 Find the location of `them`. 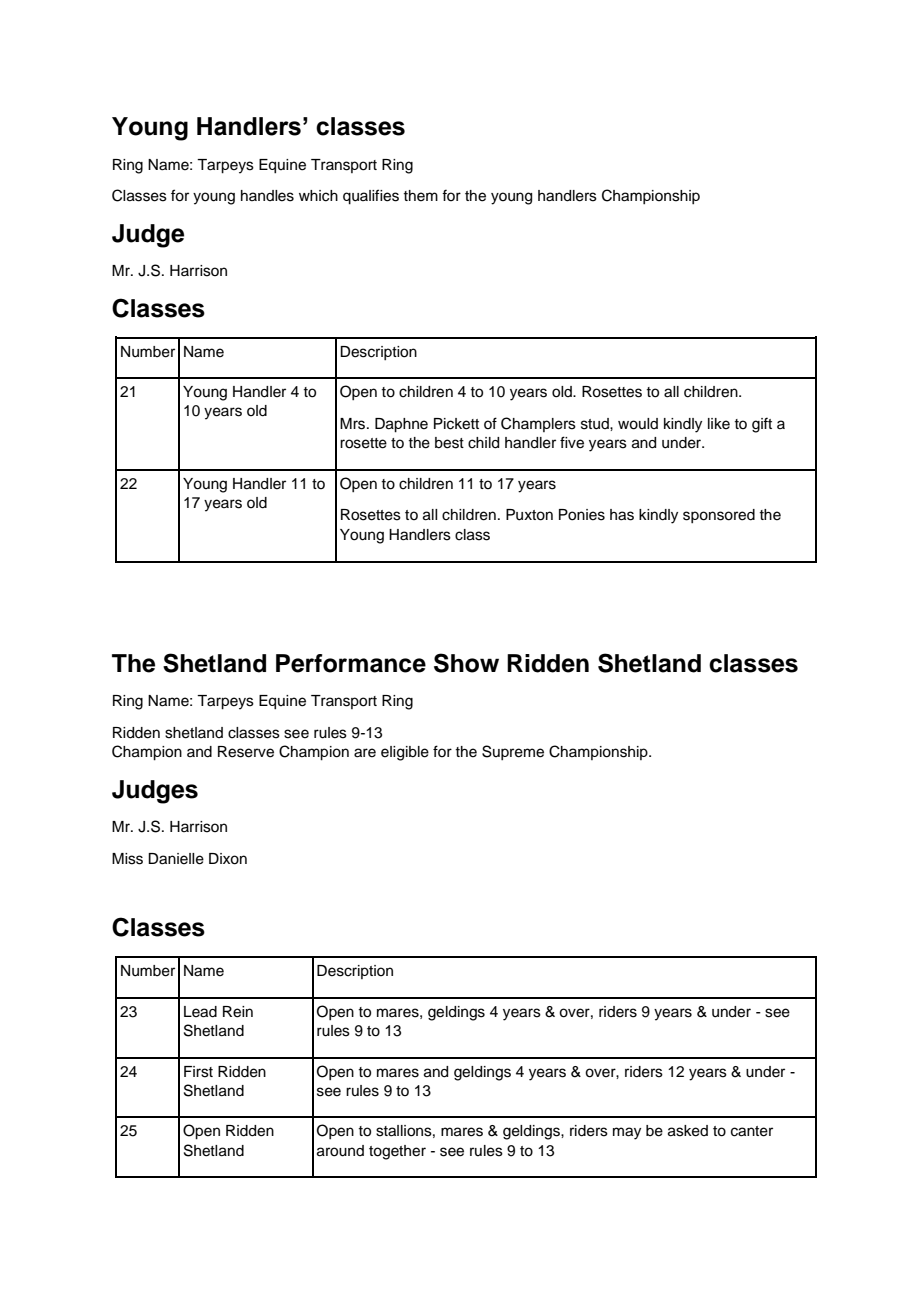

them is located at coordinates (420, 196).
